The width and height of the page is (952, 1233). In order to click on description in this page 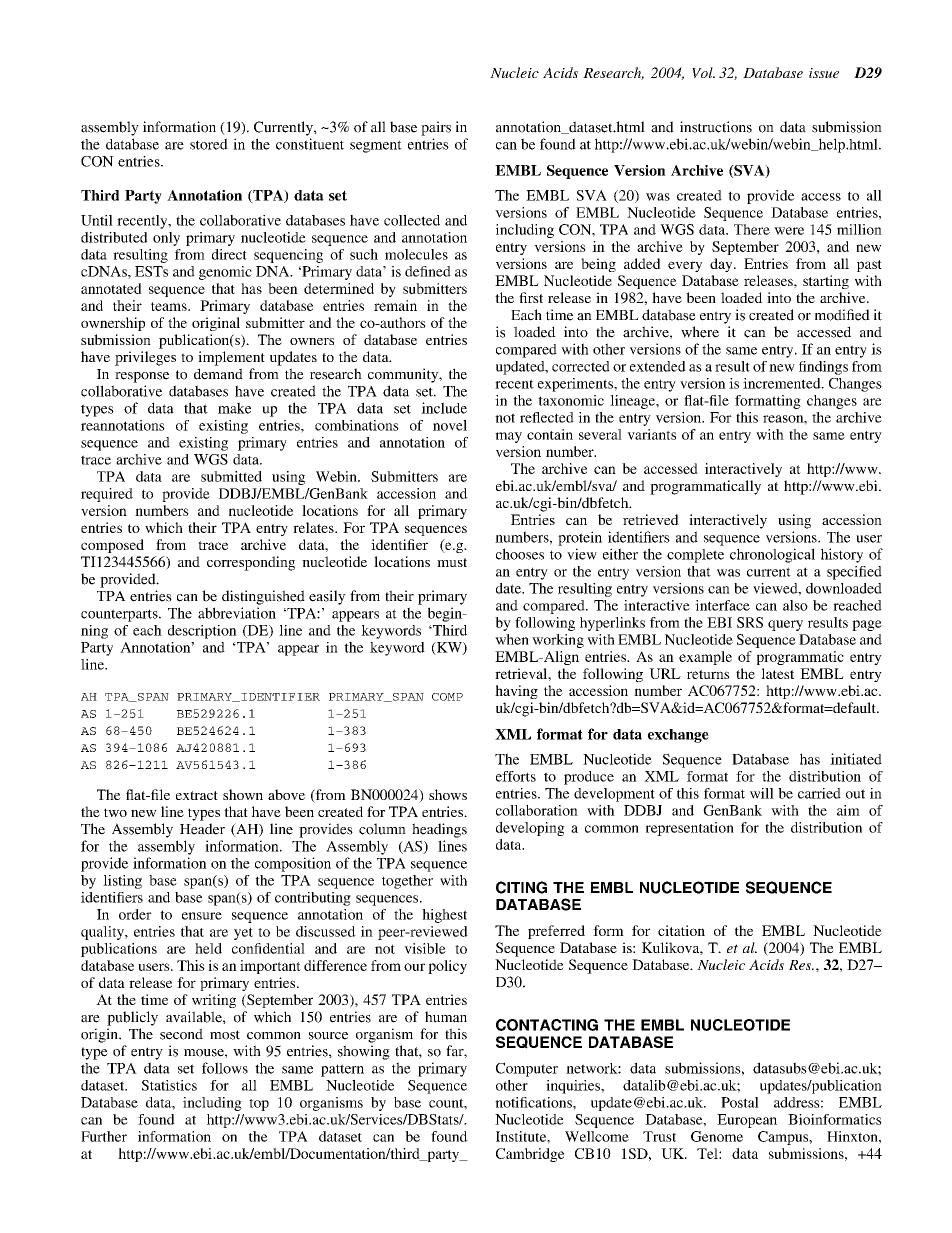, I will do `click(202, 632)`.
